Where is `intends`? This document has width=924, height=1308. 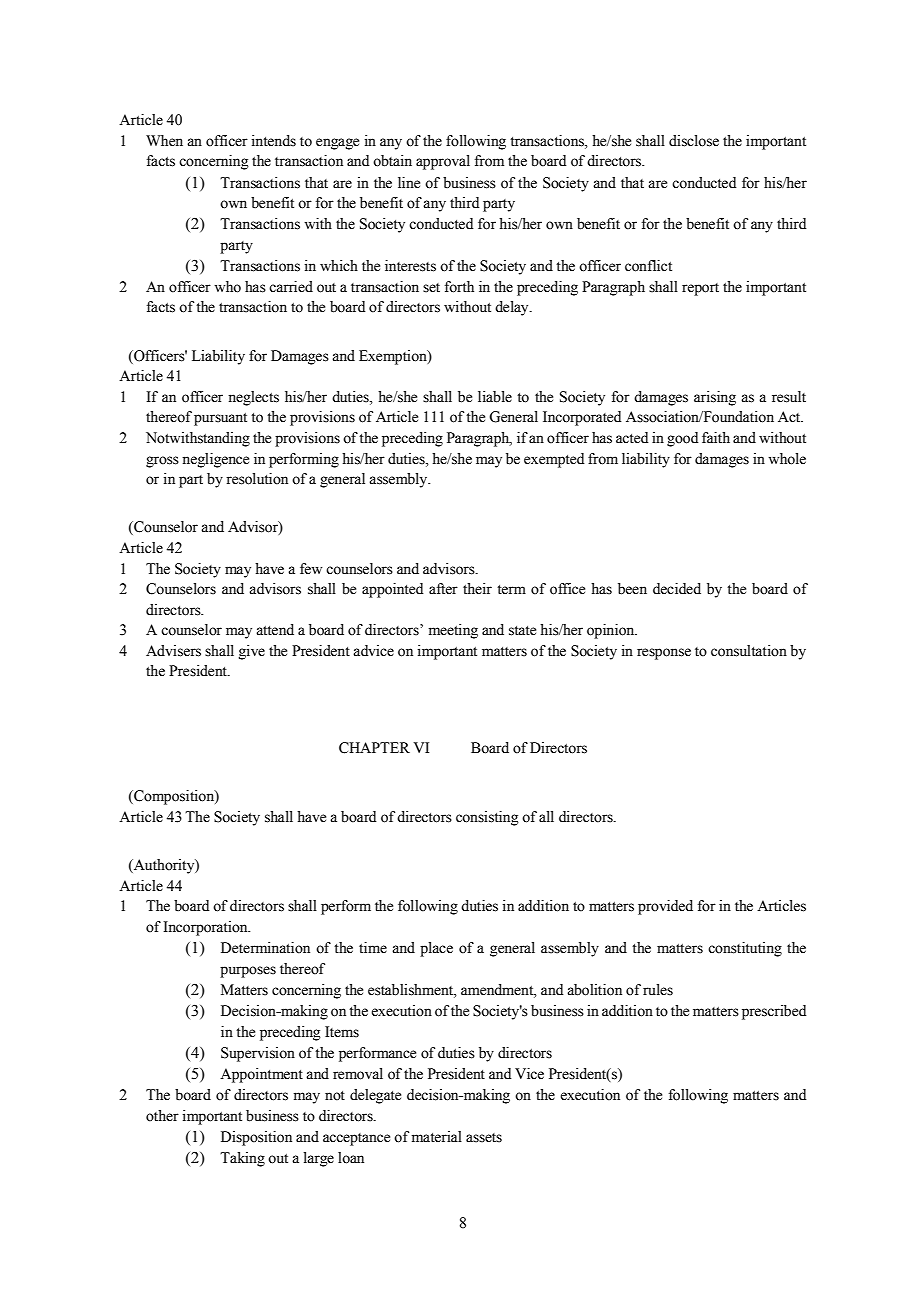 intends is located at coordinates (274, 141).
